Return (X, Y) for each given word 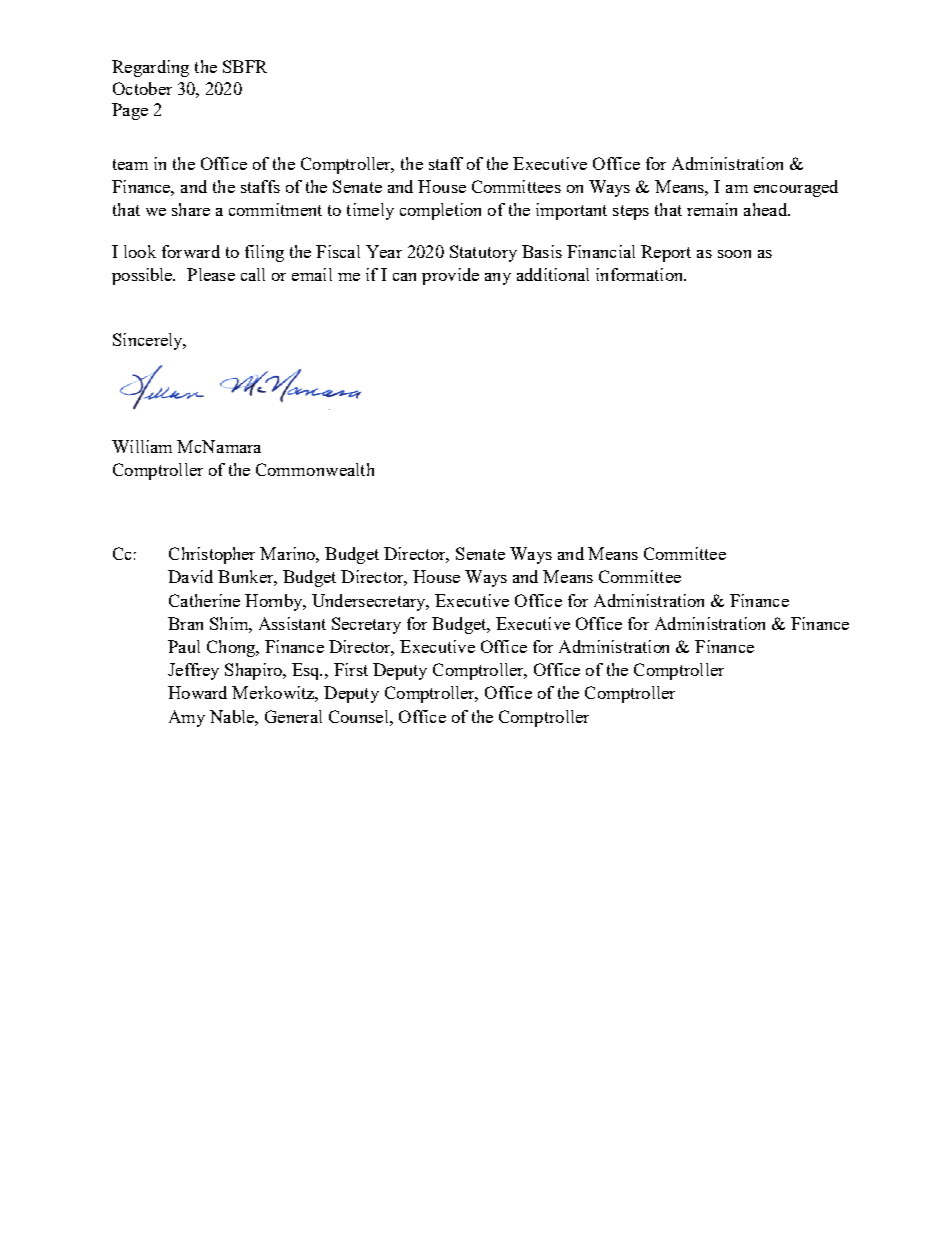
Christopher (212, 555)
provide (450, 276)
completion (440, 211)
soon (734, 254)
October (142, 88)
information (641, 274)
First (351, 669)
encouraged (796, 188)
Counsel (360, 716)
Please (211, 274)
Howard (197, 692)
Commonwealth (315, 469)
